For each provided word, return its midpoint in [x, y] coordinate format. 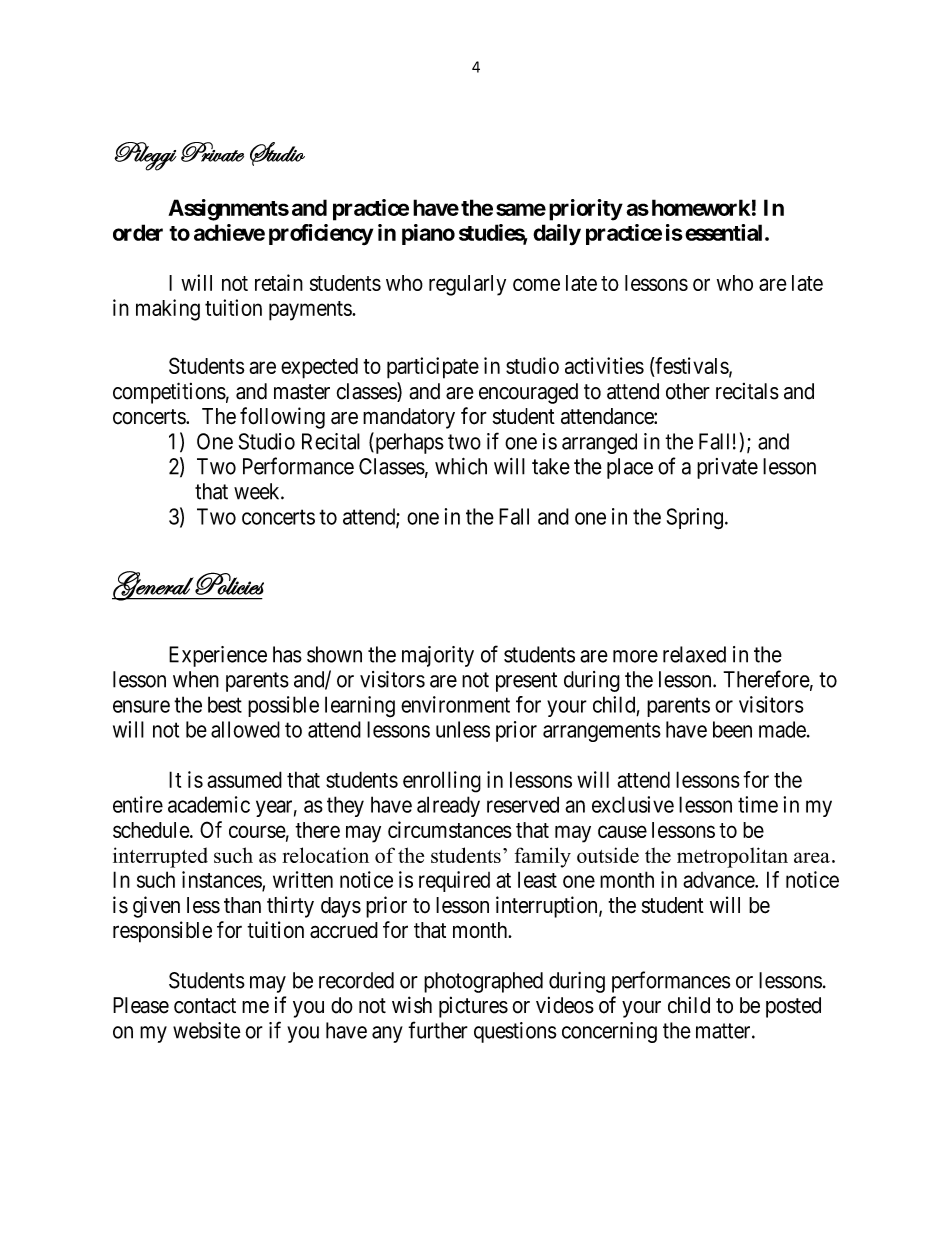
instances [222, 880]
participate [433, 368]
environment [455, 704]
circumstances [450, 829]
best [225, 704]
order [138, 232]
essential [723, 232]
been [732, 729]
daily [557, 235]
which [461, 466]
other [688, 391]
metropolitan [732, 857]
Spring [695, 519]
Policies [229, 583]
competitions [169, 393]
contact [205, 1006]
